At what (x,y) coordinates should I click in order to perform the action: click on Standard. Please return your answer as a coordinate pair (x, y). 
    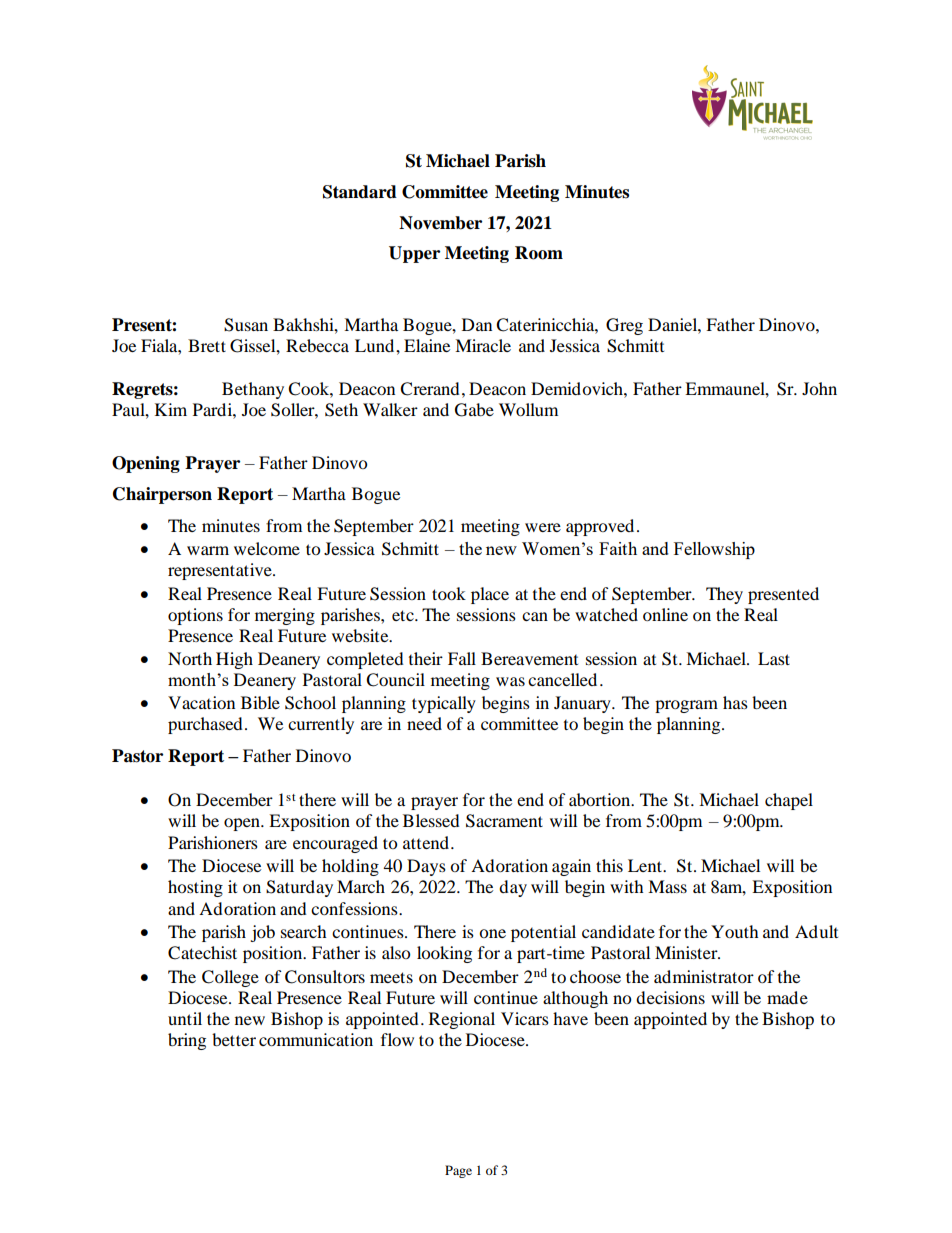
    Looking at the image, I should click on (360, 192).
